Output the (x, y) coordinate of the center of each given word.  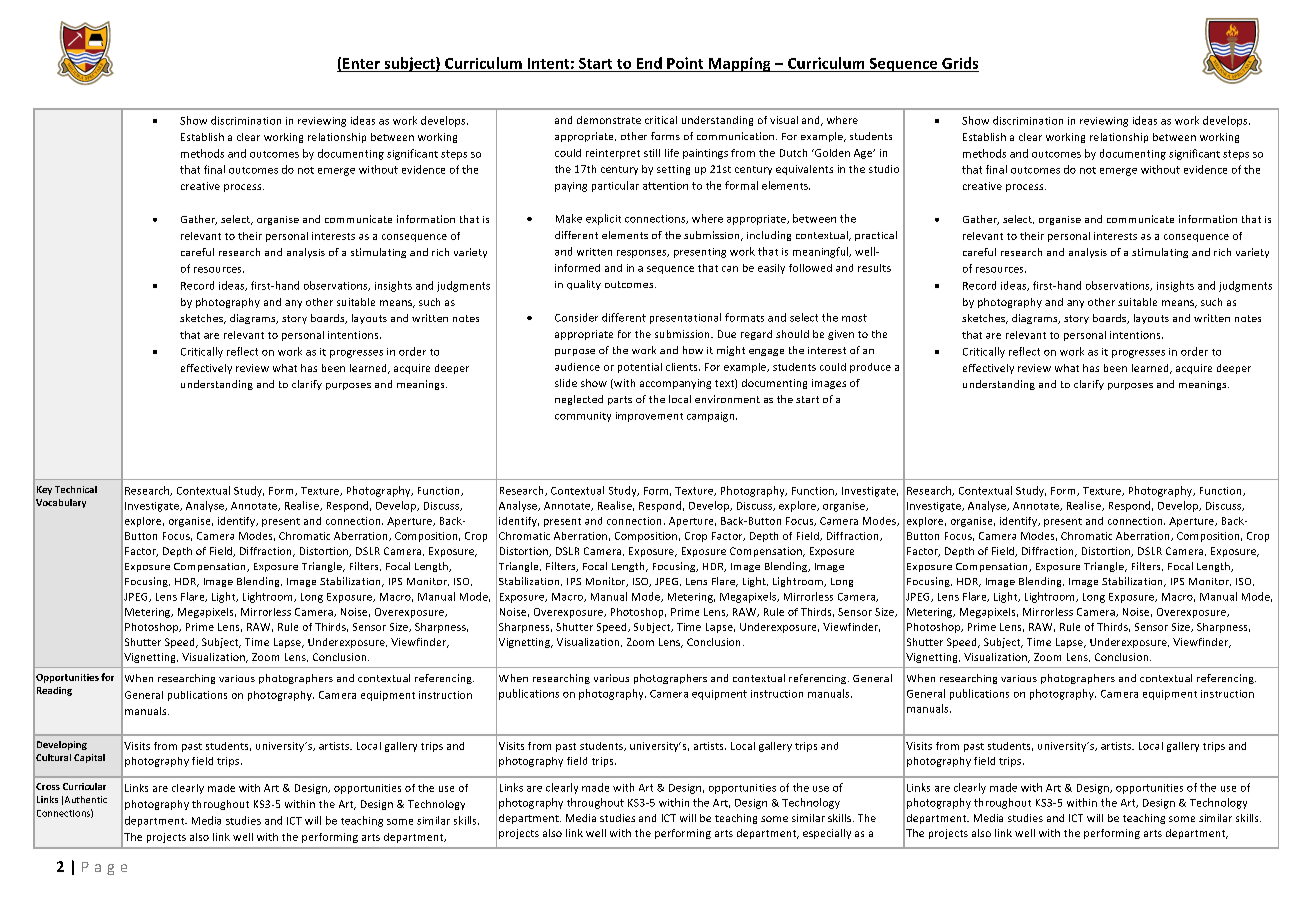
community (583, 417)
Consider (576, 317)
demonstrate (609, 120)
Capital (89, 758)
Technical (76, 489)
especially (827, 834)
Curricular (84, 786)
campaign (712, 417)
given (841, 335)
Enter (361, 63)
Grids (960, 63)
